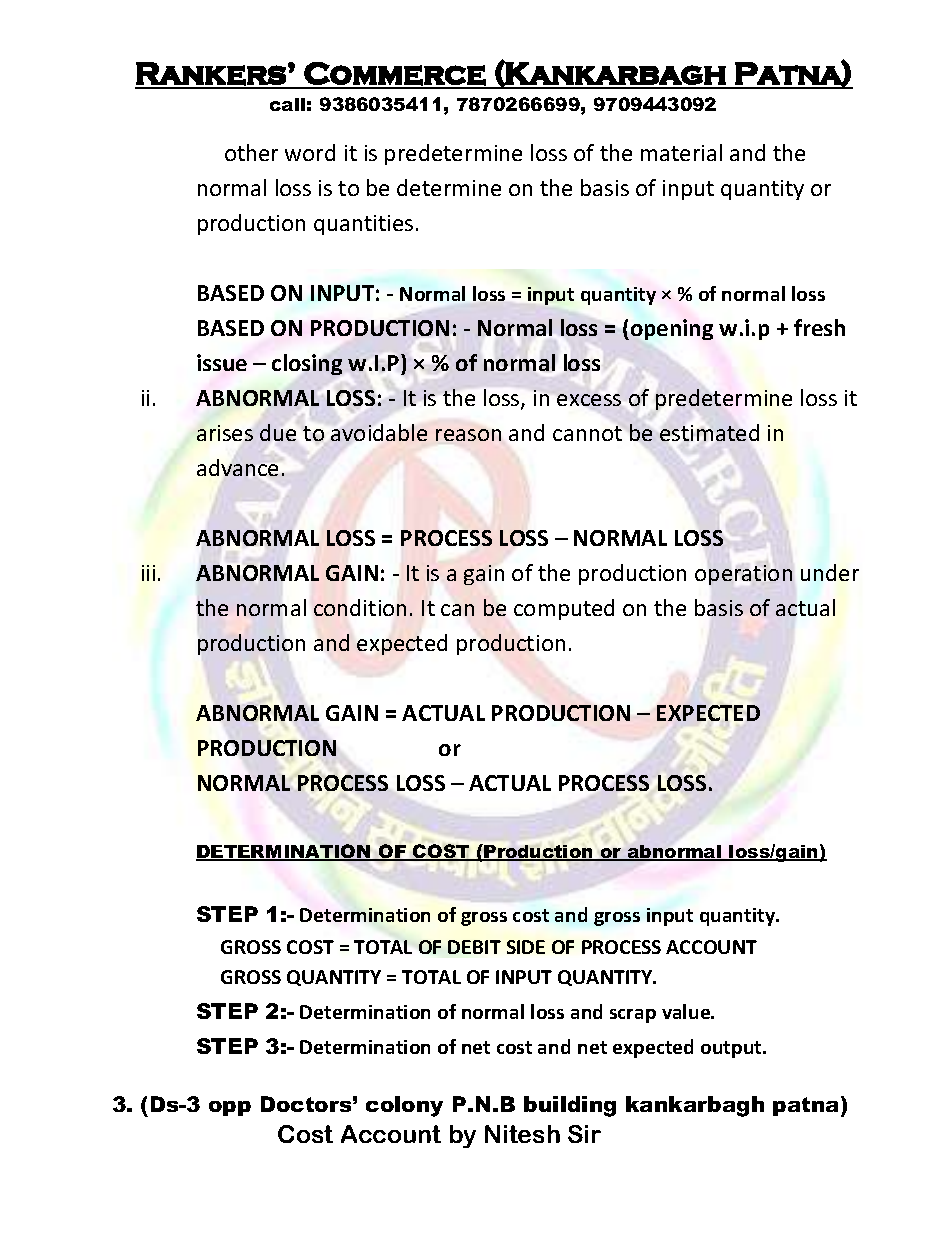 The width and height of the document is (952, 1233). I want to click on other, so click(251, 152).
